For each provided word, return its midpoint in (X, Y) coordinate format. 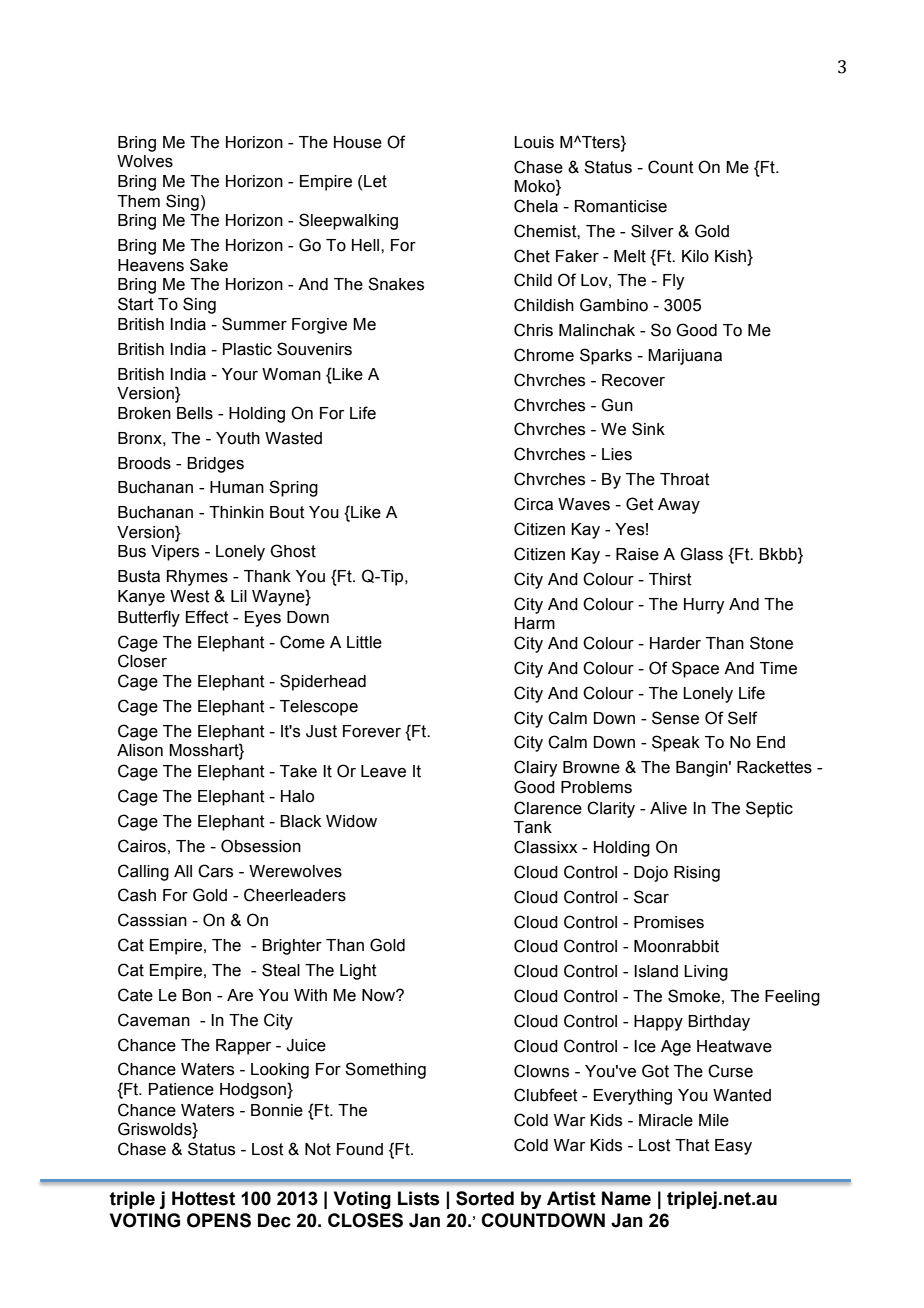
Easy (733, 1147)
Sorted (485, 1198)
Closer (142, 661)
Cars (215, 871)
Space (695, 669)
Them (138, 201)
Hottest (203, 1198)
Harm (535, 623)
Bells (195, 413)
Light (358, 972)
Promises (669, 922)
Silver (652, 231)
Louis (534, 142)
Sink (648, 429)
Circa (533, 504)
